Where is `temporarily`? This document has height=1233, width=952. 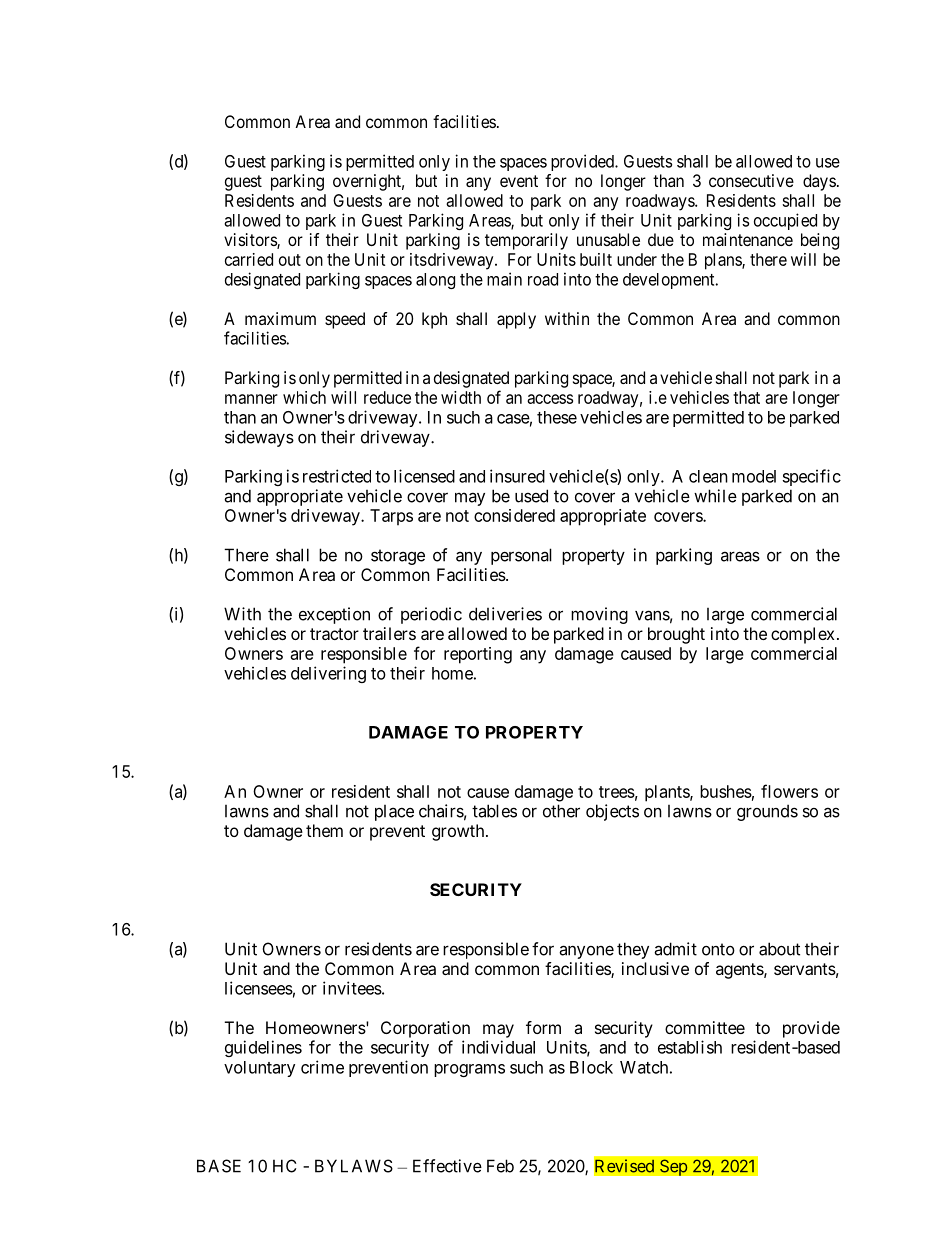 temporarily is located at coordinates (526, 241).
